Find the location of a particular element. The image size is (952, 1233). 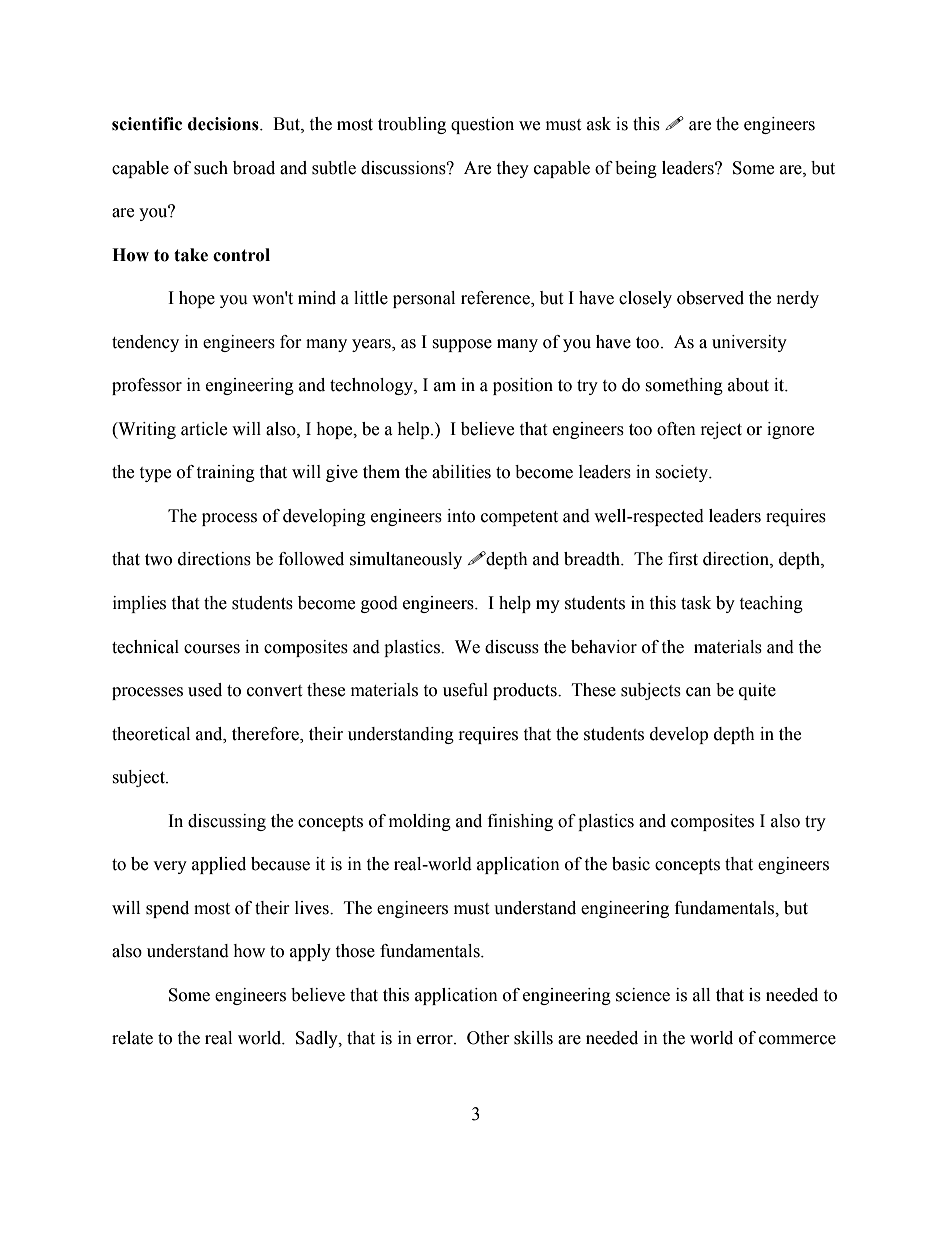

such is located at coordinates (211, 168).
